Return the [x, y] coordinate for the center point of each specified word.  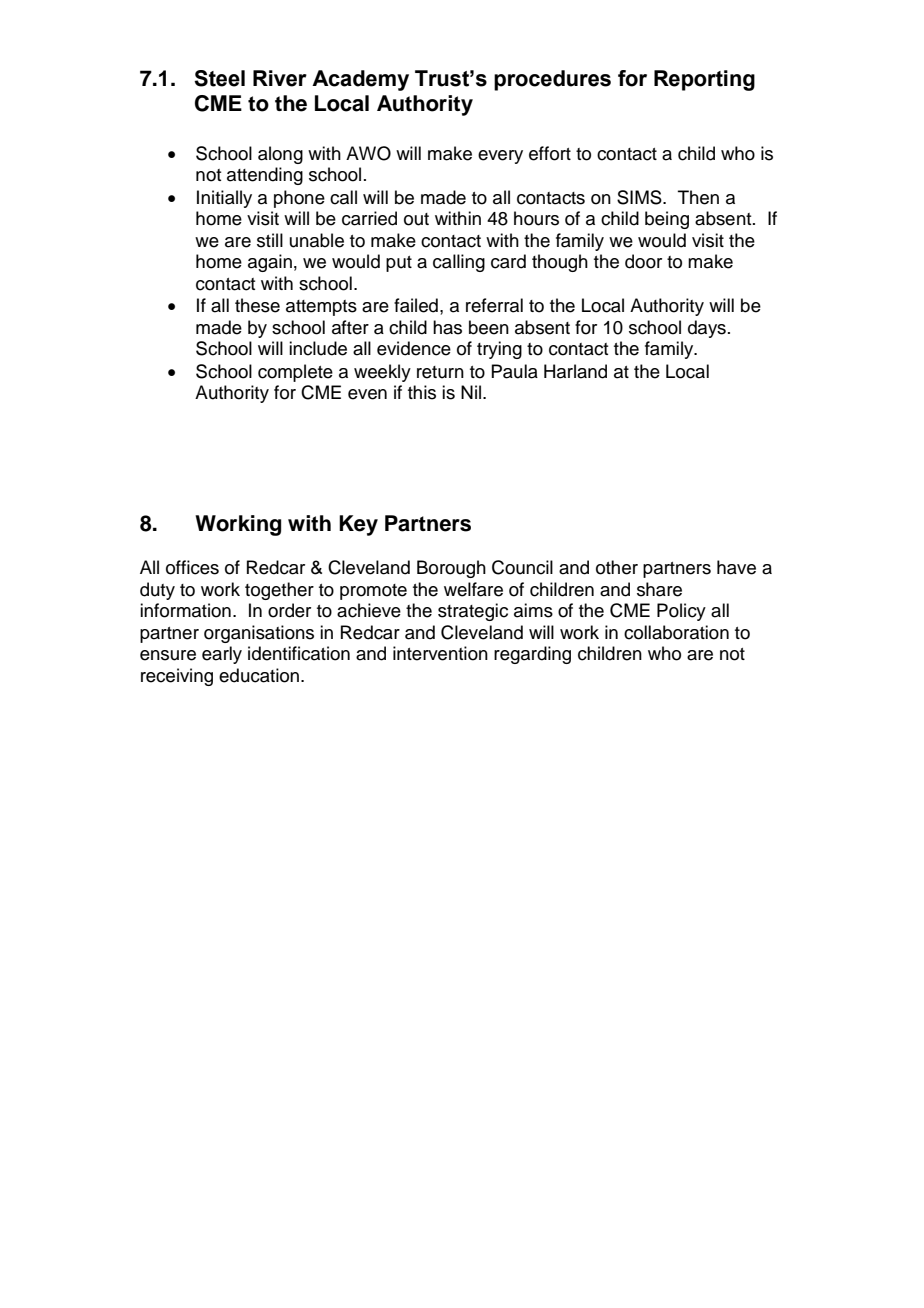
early [222, 655]
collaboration [676, 632]
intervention [440, 653]
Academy [360, 80]
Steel [219, 78]
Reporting [704, 80]
